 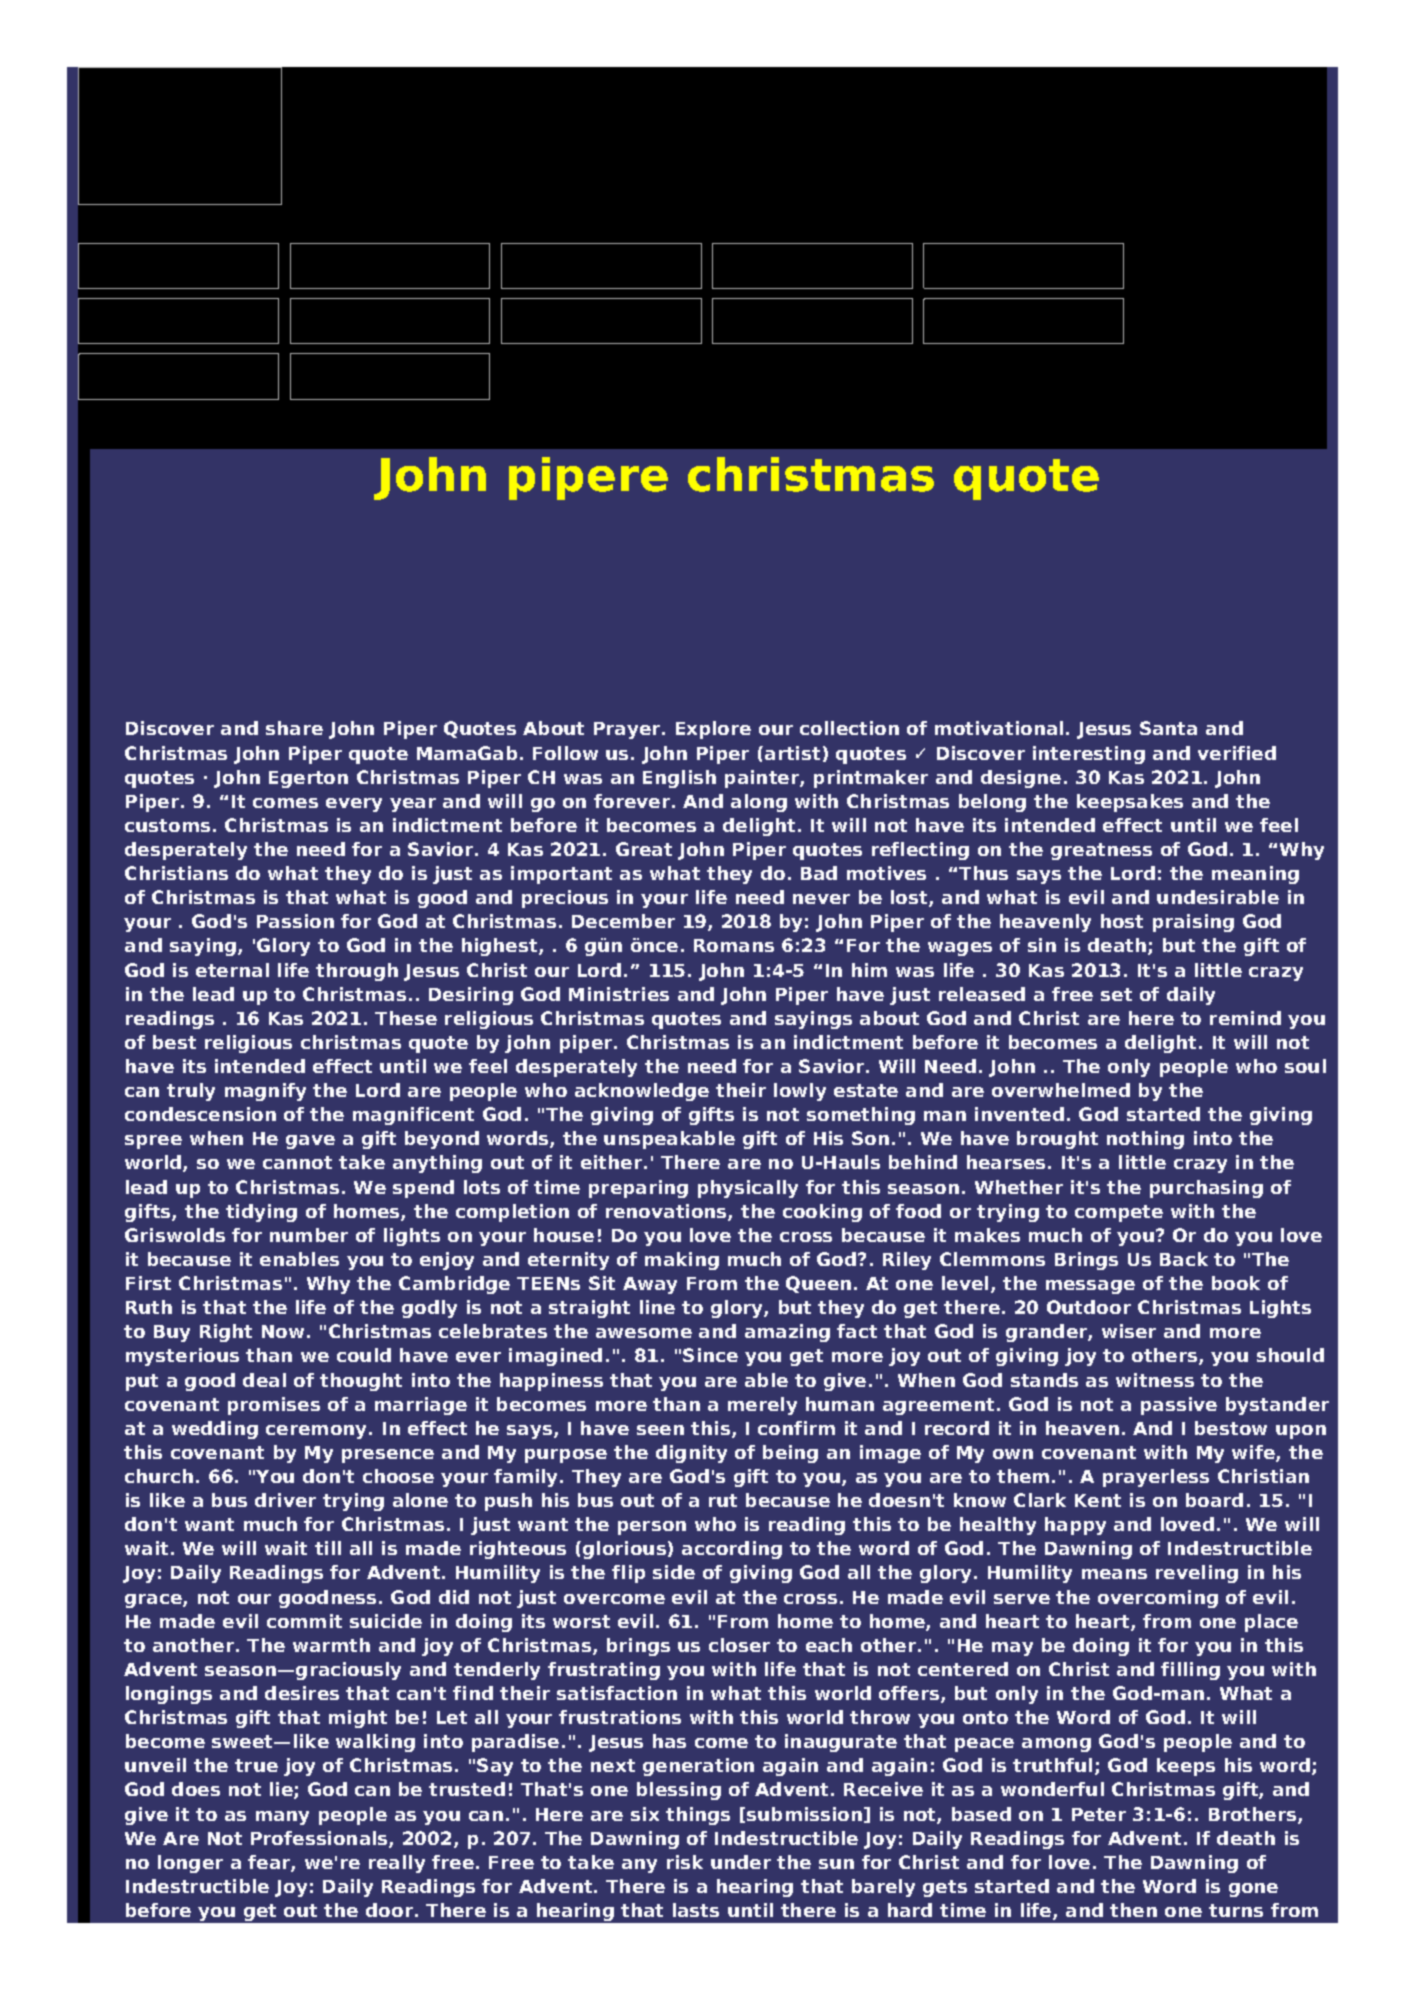 What do you see at coordinates (787, 1333) in the screenshot?
I see `amazing` at bounding box center [787, 1333].
